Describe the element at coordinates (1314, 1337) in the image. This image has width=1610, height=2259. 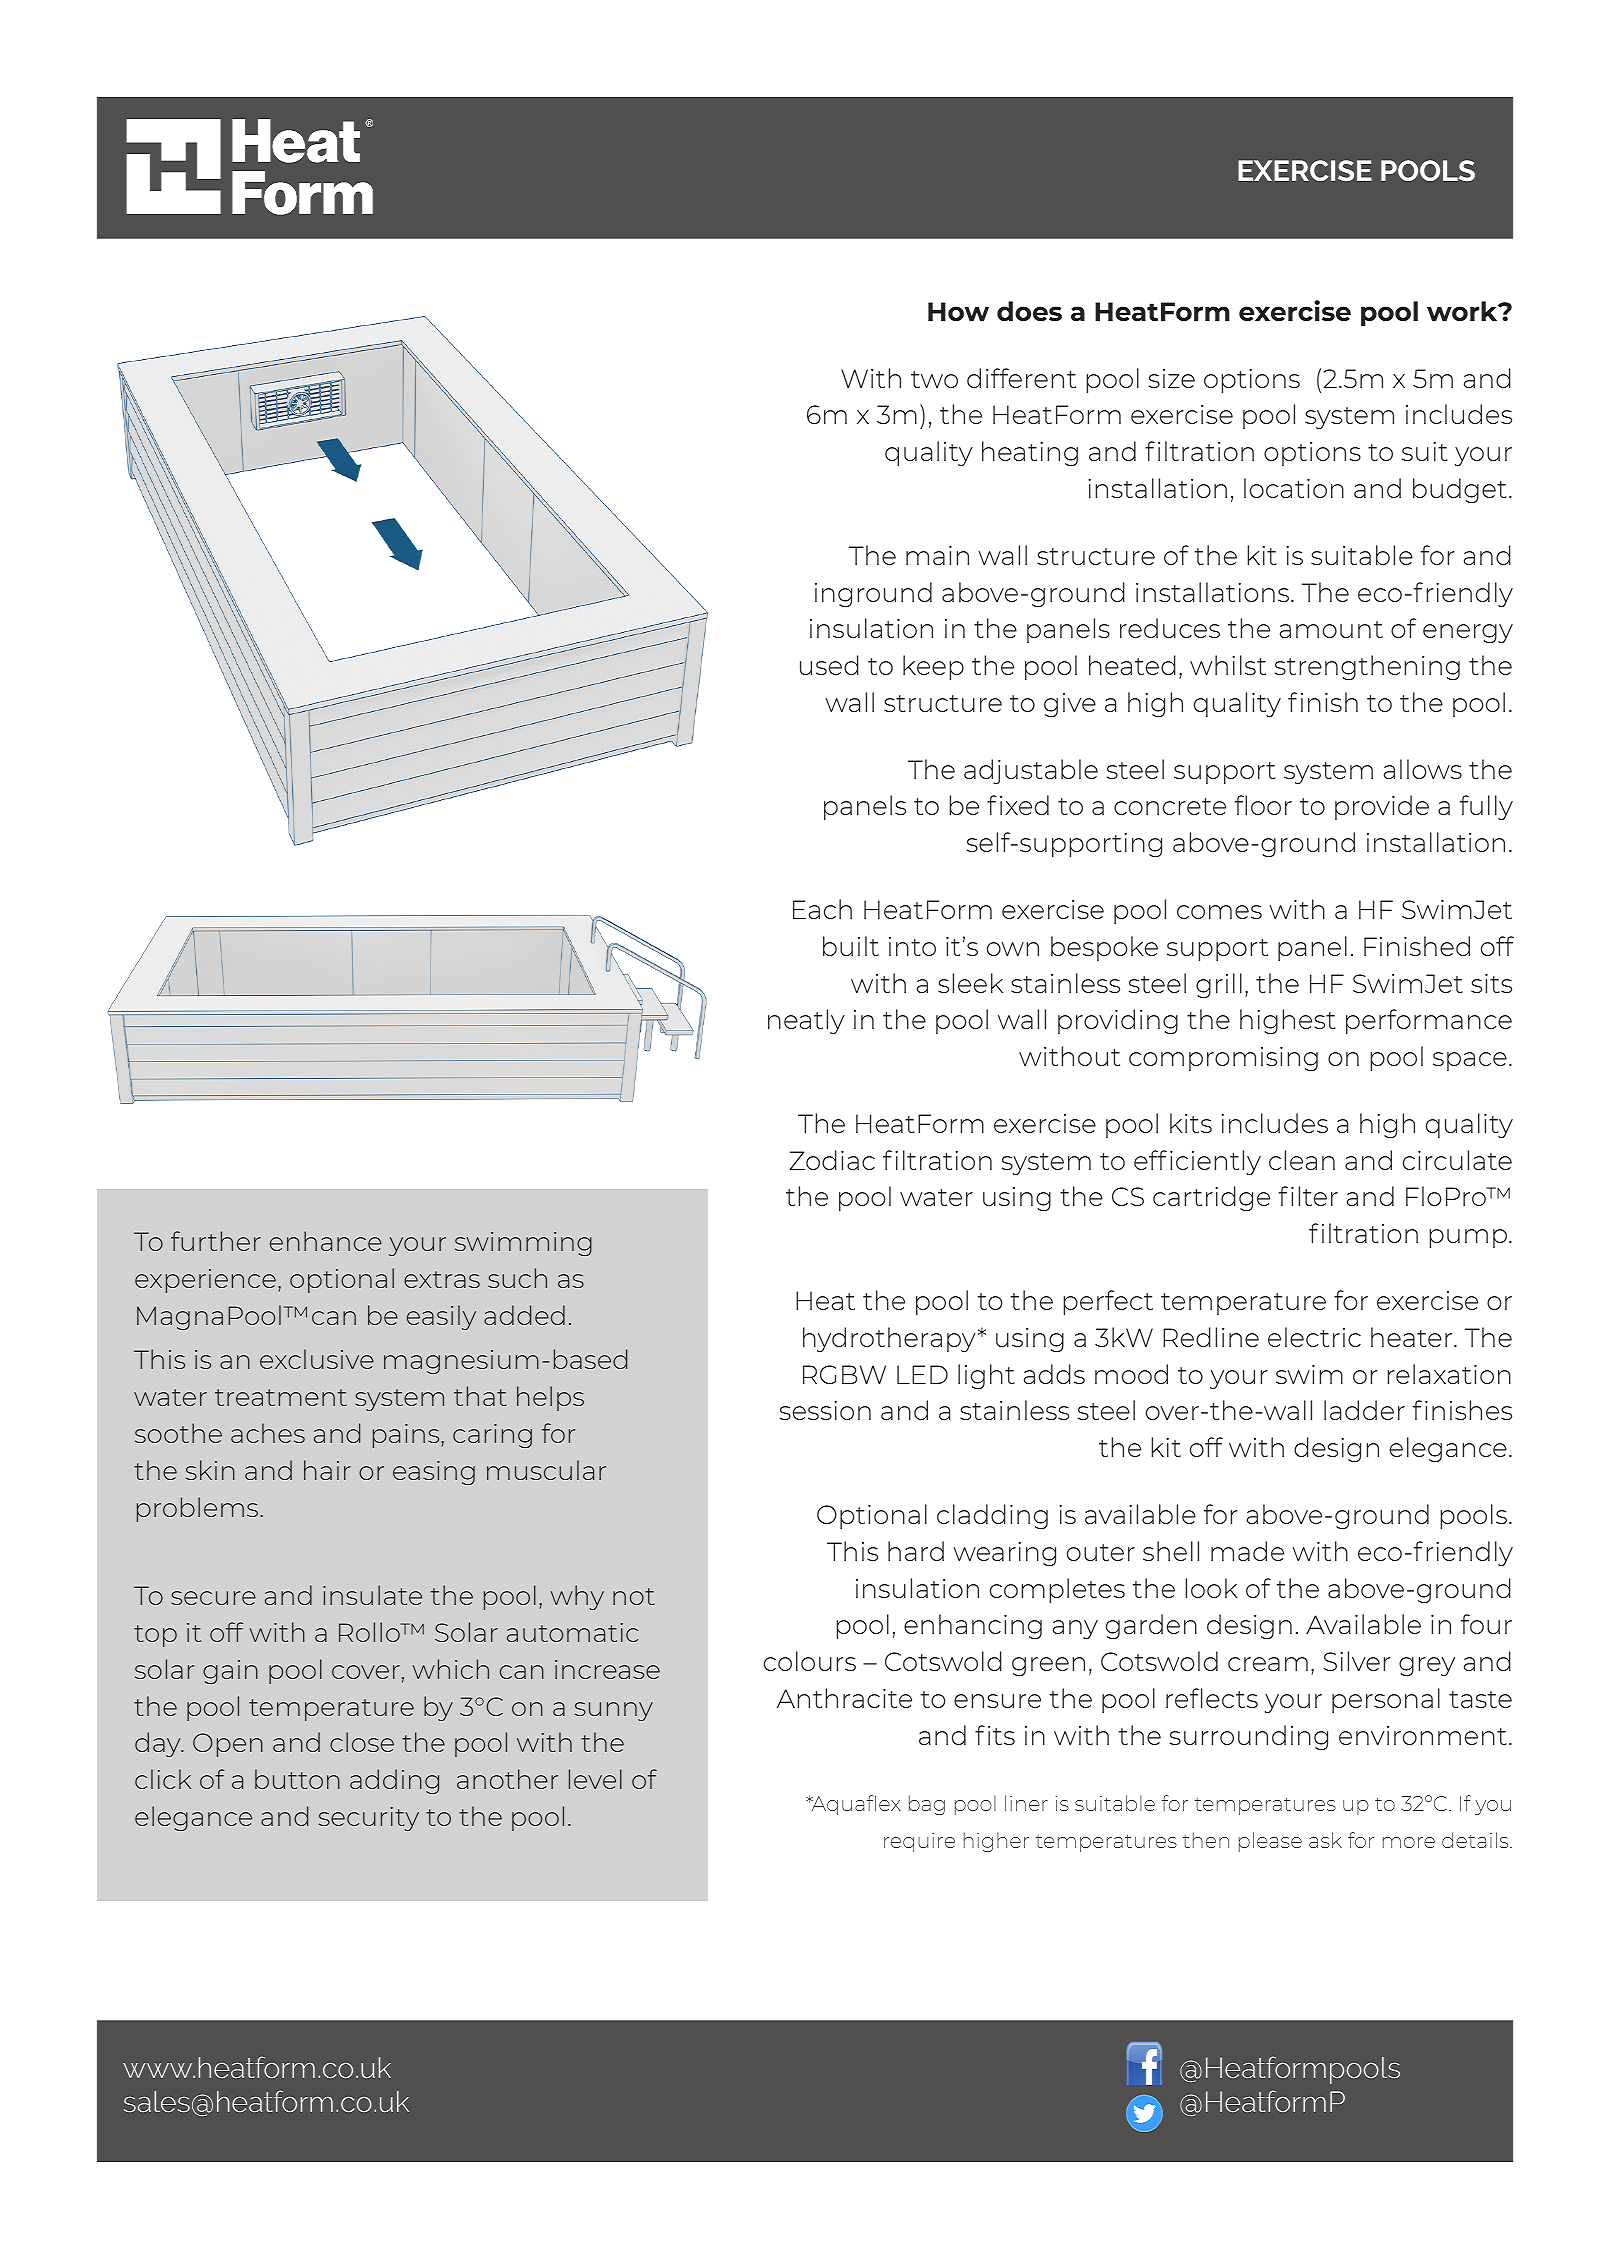
I see `electric` at that location.
